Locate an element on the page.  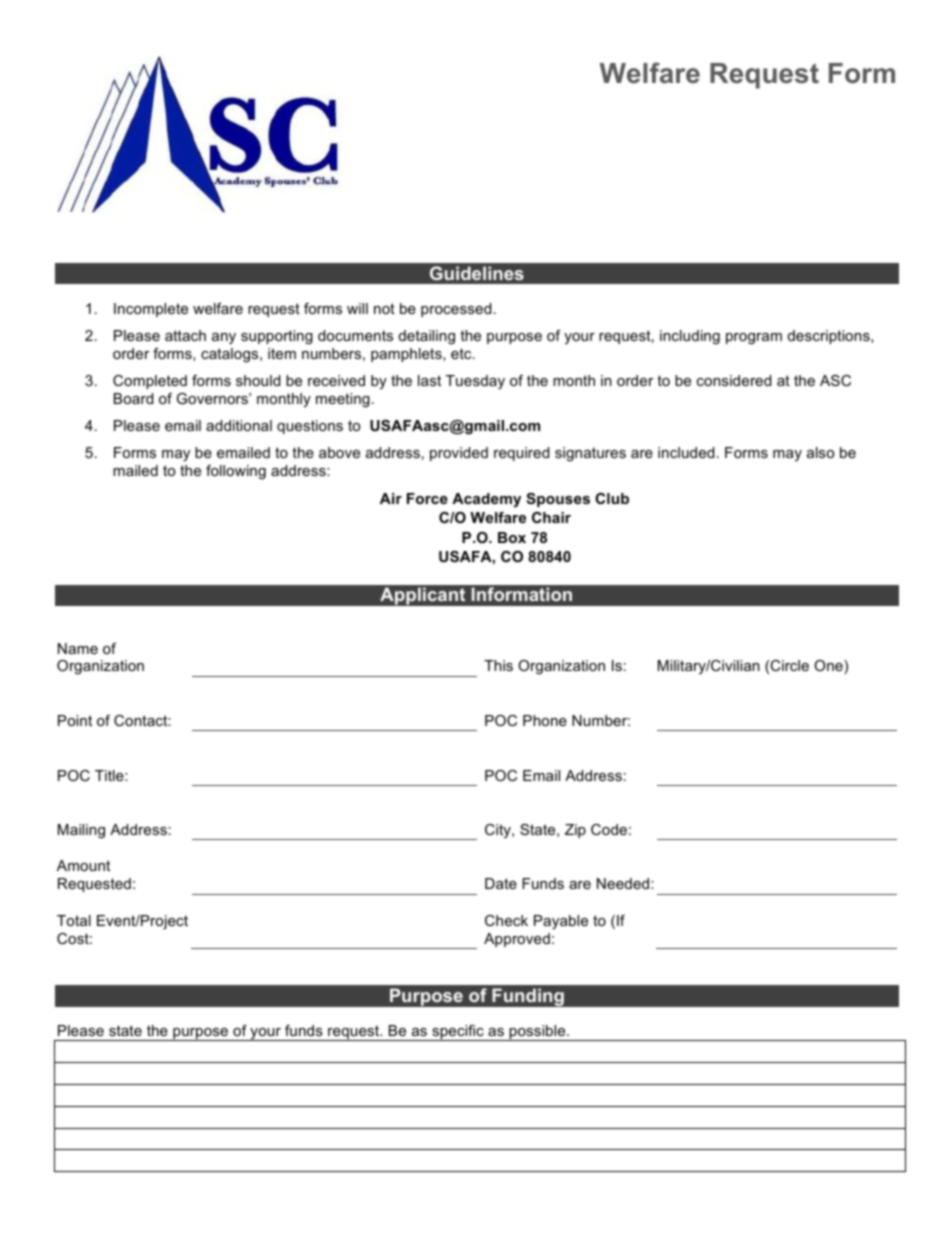
attach is located at coordinates (185, 335).
